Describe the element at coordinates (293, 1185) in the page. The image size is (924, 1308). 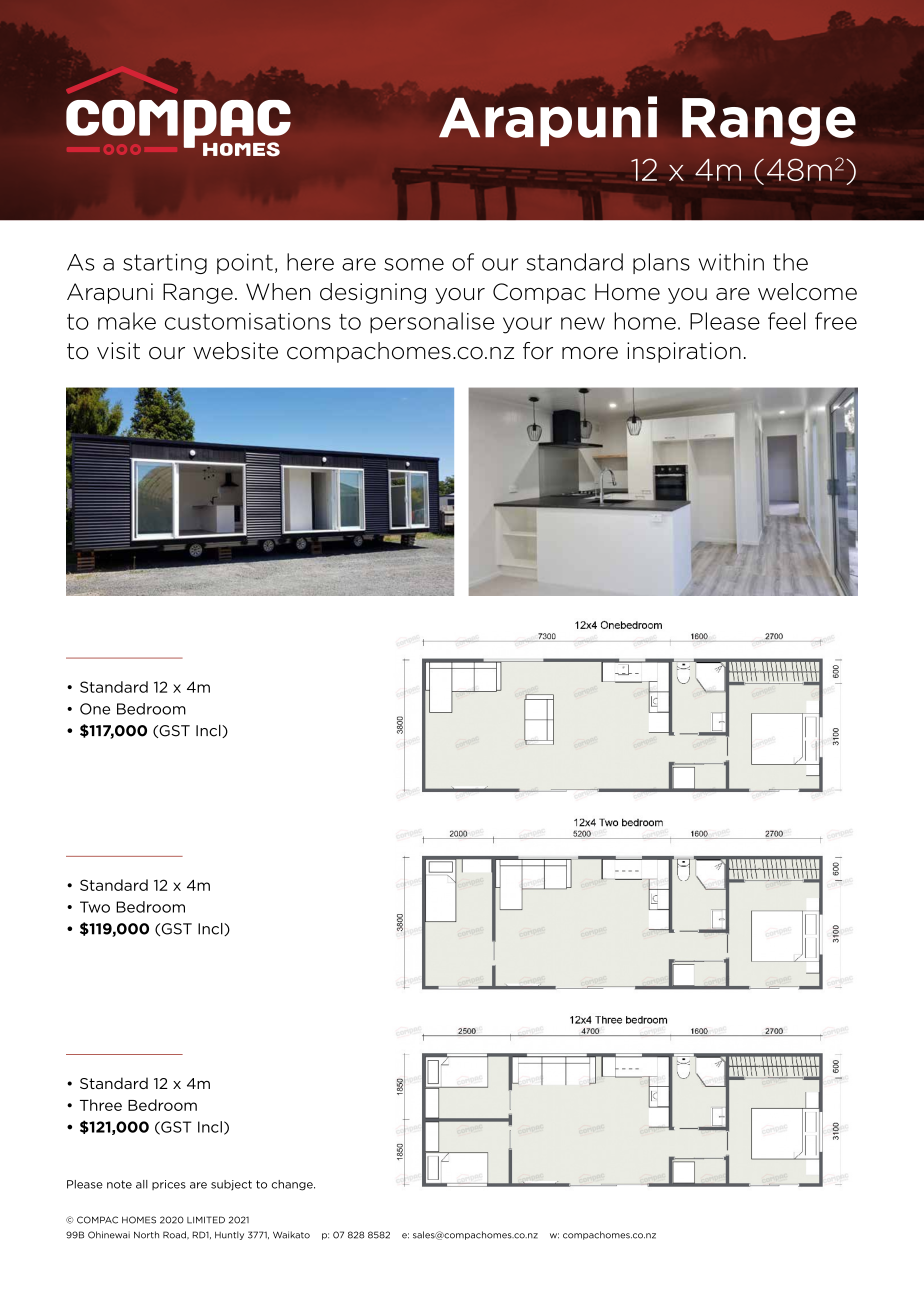
I see `change` at that location.
